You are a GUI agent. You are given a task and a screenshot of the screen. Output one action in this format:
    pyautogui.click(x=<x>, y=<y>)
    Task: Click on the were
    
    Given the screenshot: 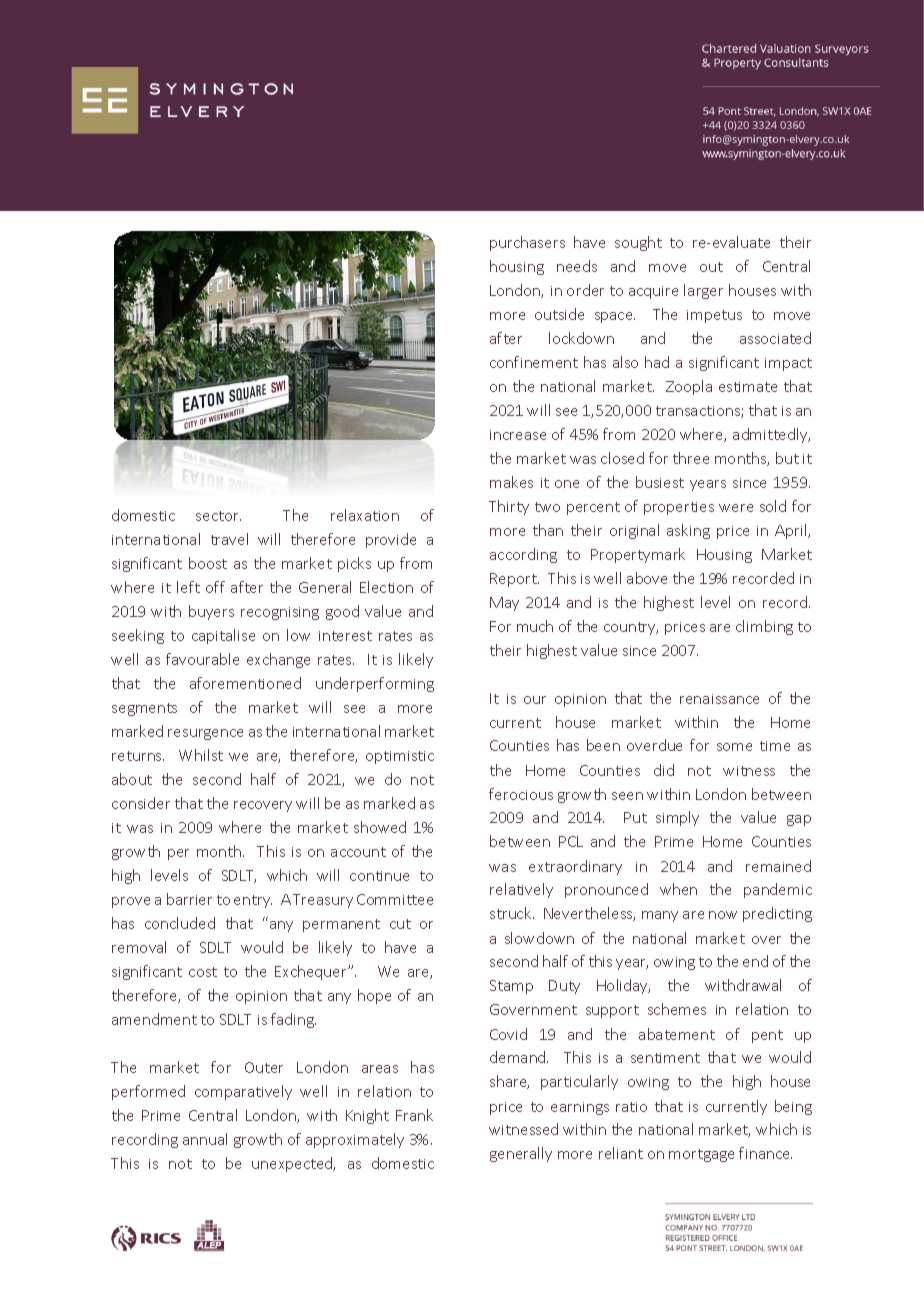 What is the action you would take?
    pyautogui.click(x=736, y=508)
